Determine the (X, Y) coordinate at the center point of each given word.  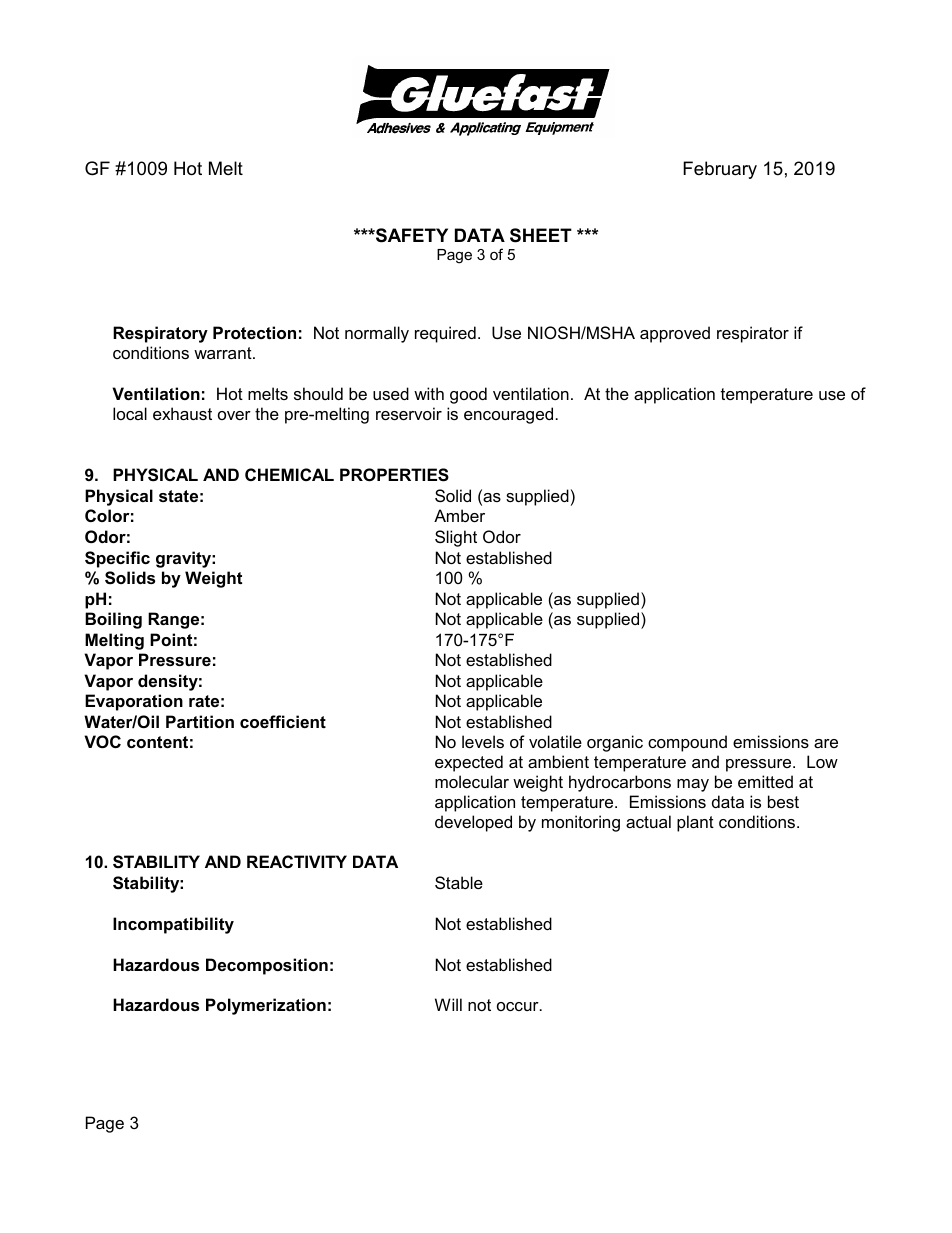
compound (687, 743)
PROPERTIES (394, 475)
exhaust (182, 413)
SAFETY (411, 235)
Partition (200, 721)
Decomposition (267, 966)
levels (483, 741)
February (720, 170)
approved (675, 334)
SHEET (541, 235)
